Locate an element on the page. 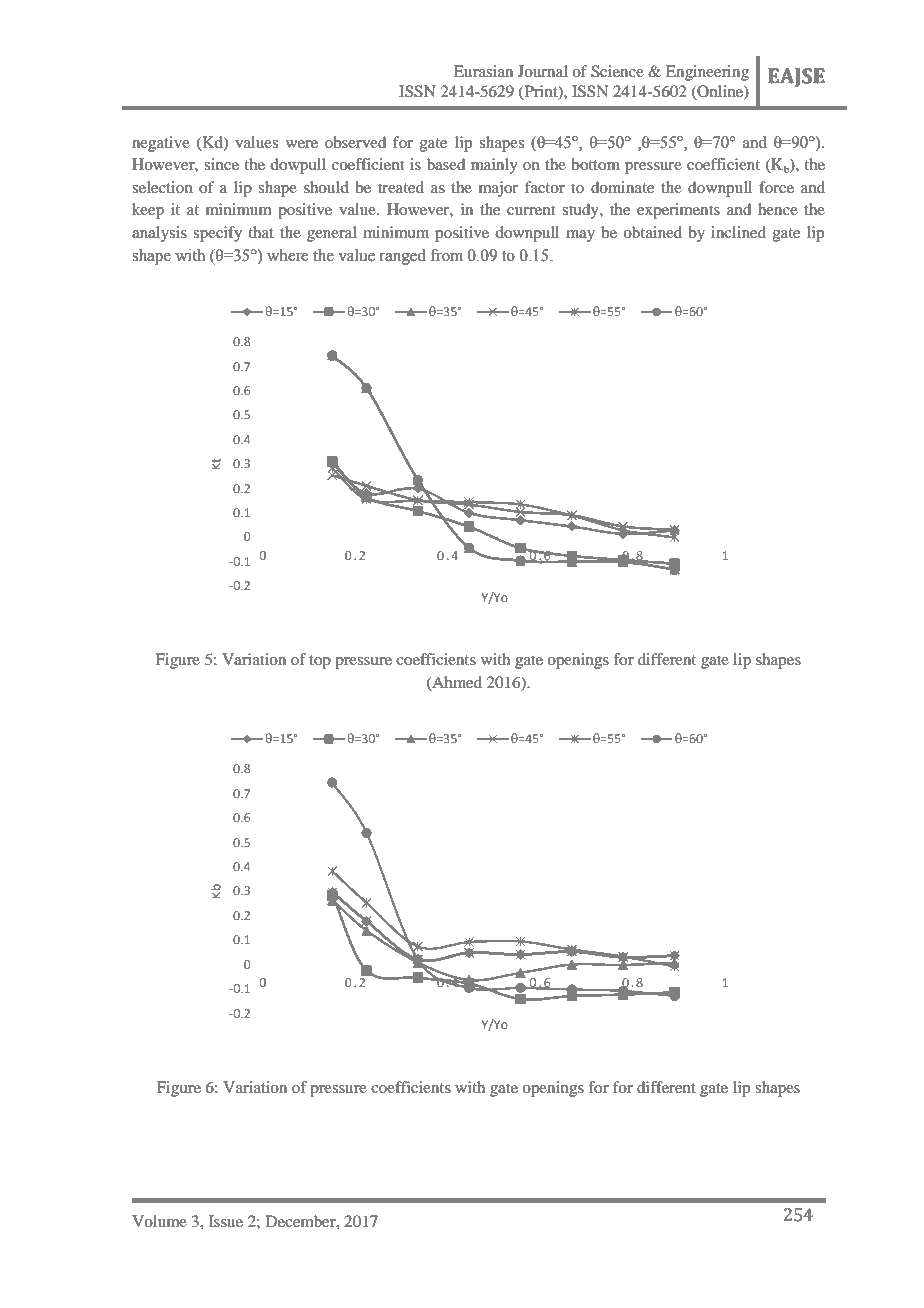 This document has width=924, height=1308. Ahmed is located at coordinates (456, 683).
